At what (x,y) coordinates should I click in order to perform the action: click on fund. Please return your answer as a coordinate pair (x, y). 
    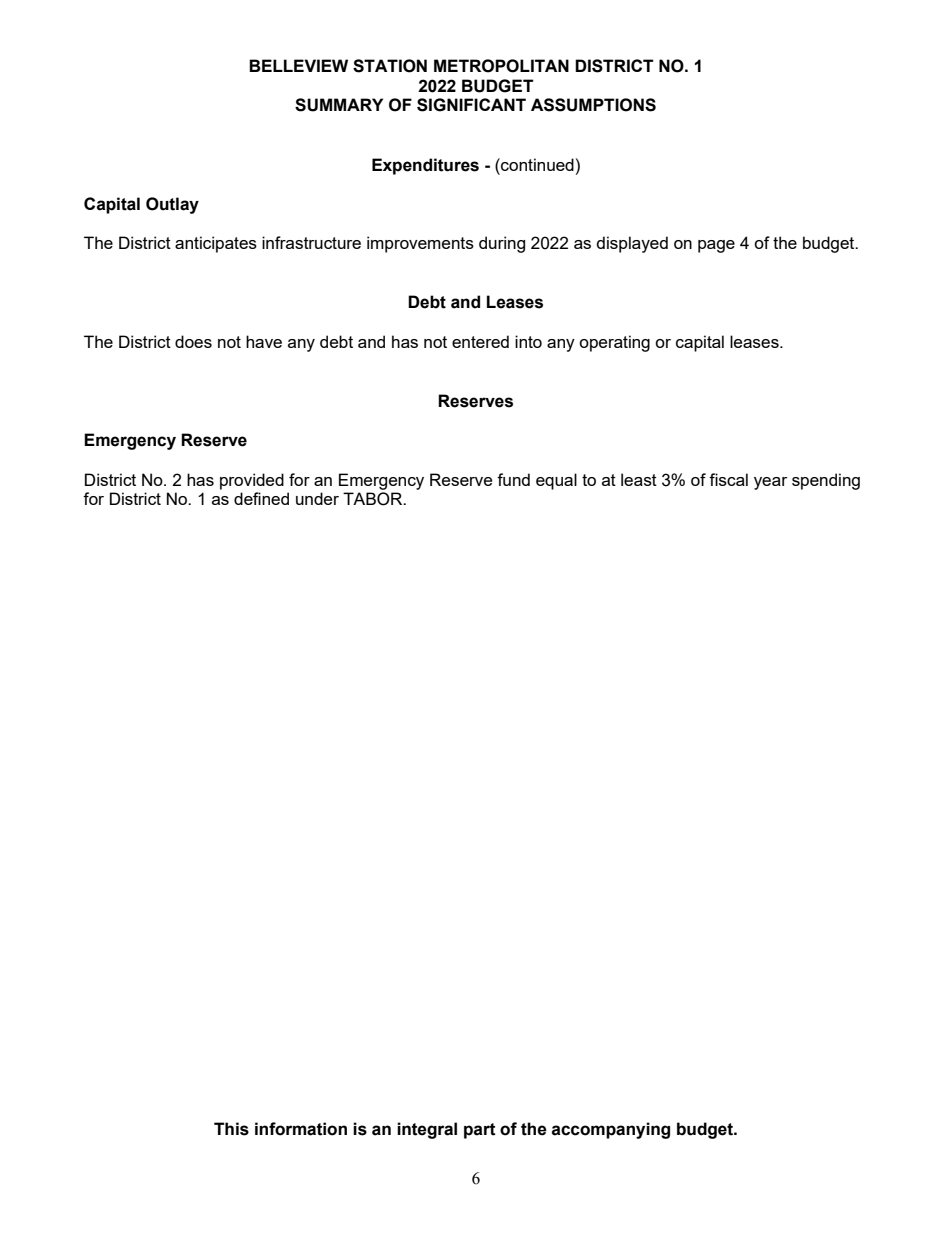
    Looking at the image, I should click on (513, 479).
